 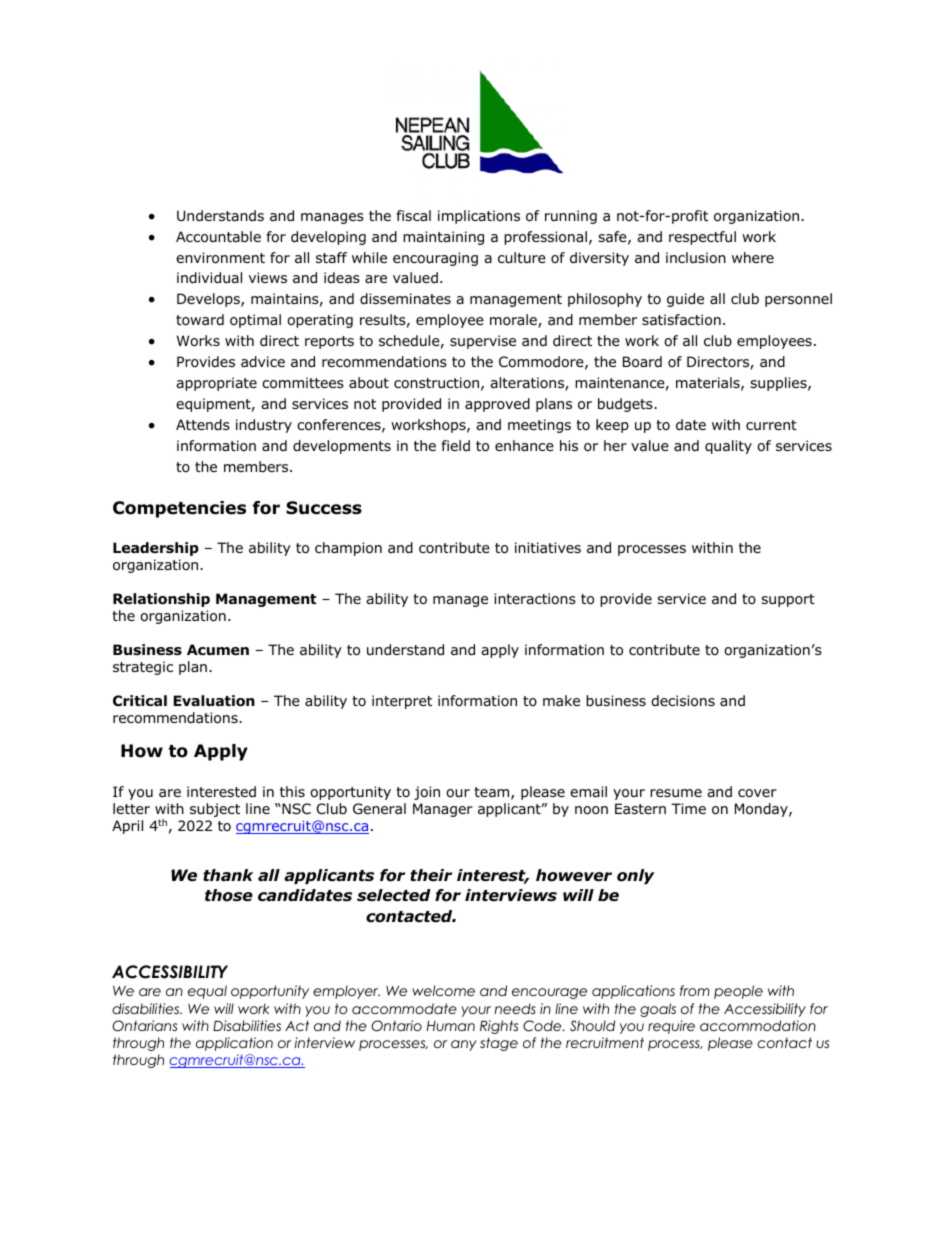 What do you see at coordinates (702, 238) in the image?
I see `respectful` at bounding box center [702, 238].
